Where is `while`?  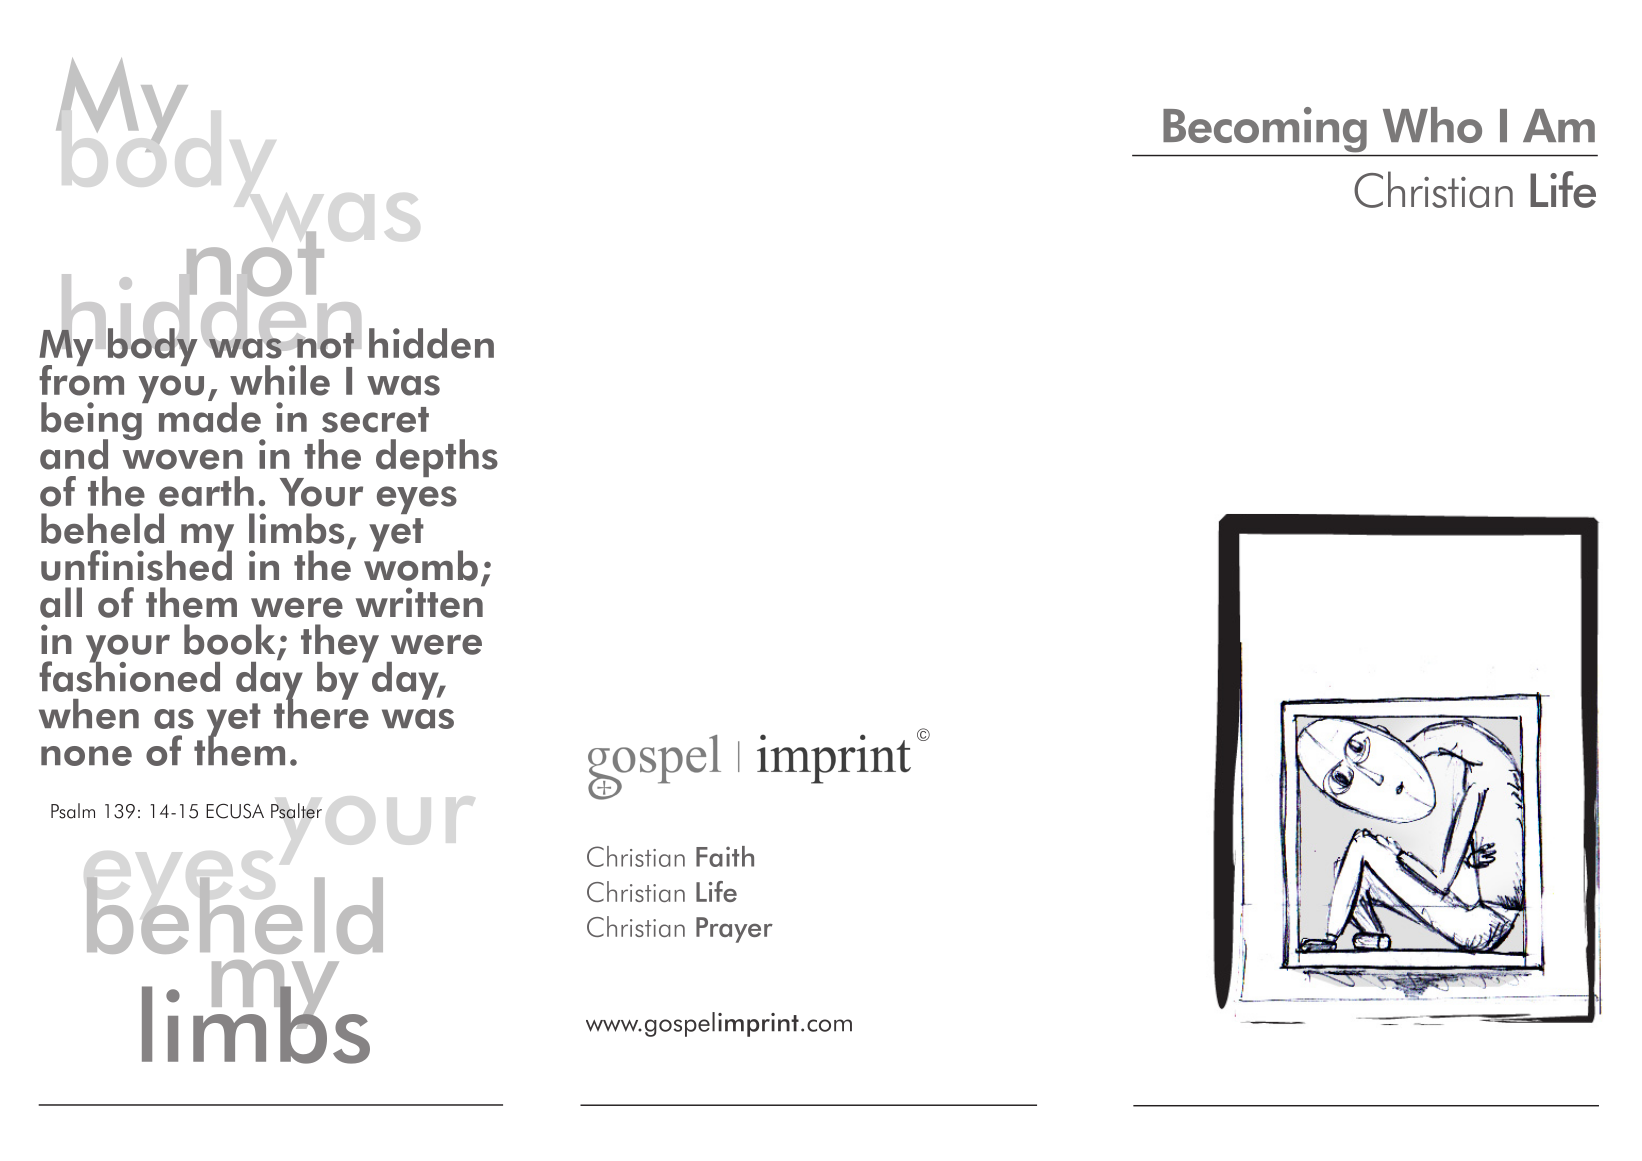
while is located at coordinates (280, 380).
